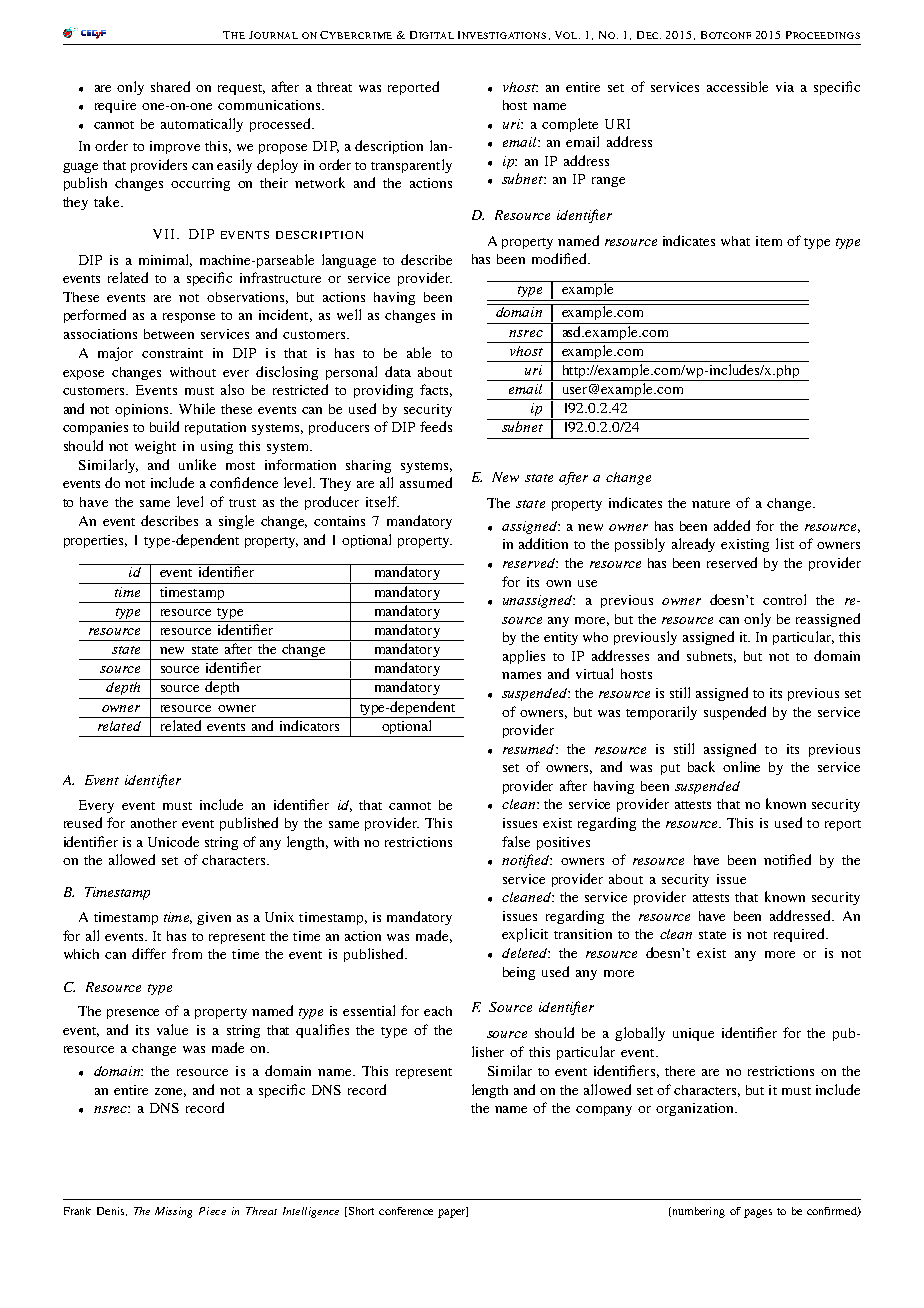  Describe the element at coordinates (758, 1213) in the screenshot. I see `pages` at that location.
